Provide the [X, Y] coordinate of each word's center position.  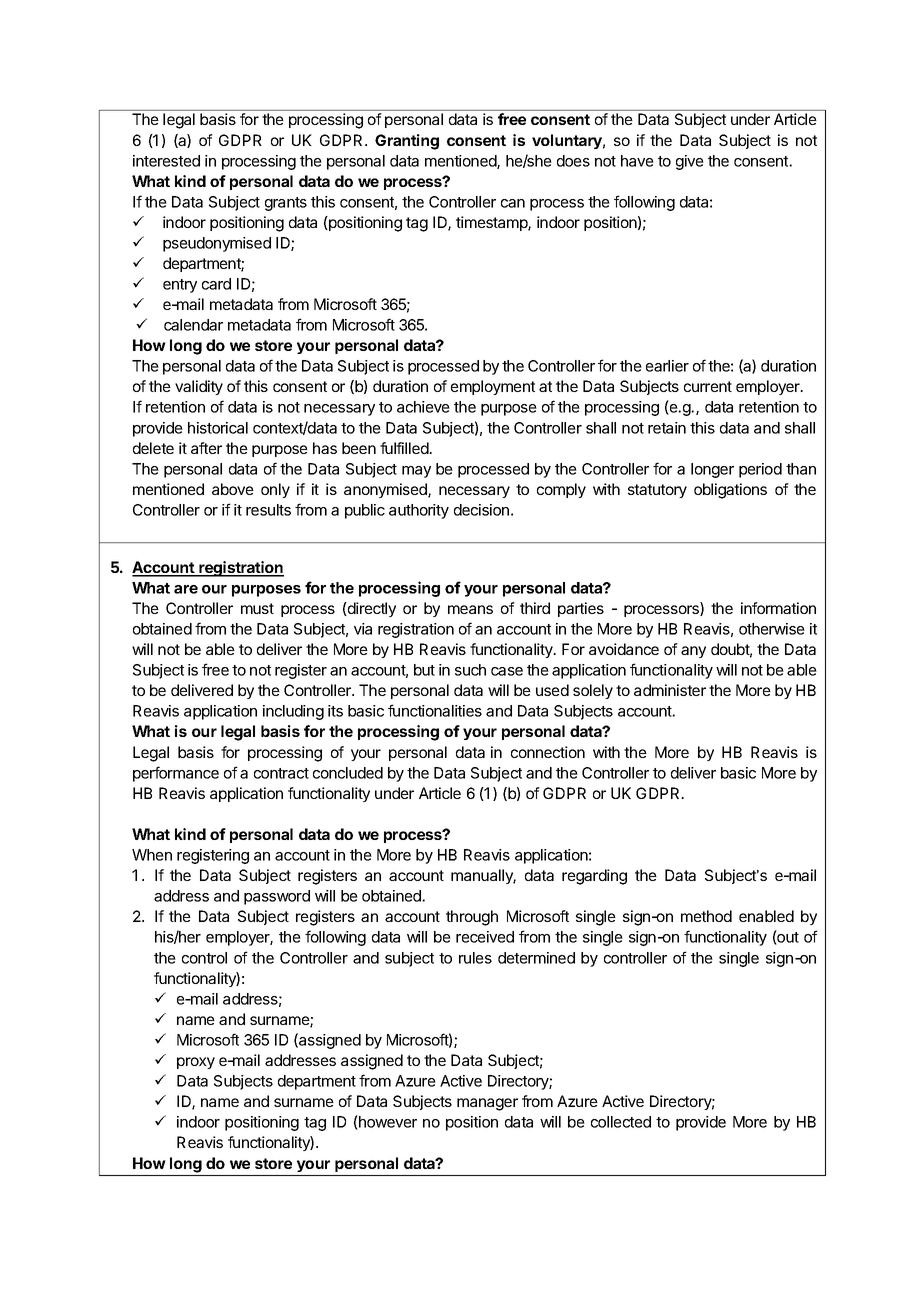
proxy [196, 1063]
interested [166, 161]
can [513, 203]
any [693, 652]
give [690, 162]
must [257, 608]
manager [487, 1104]
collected [621, 1122]
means [470, 609]
